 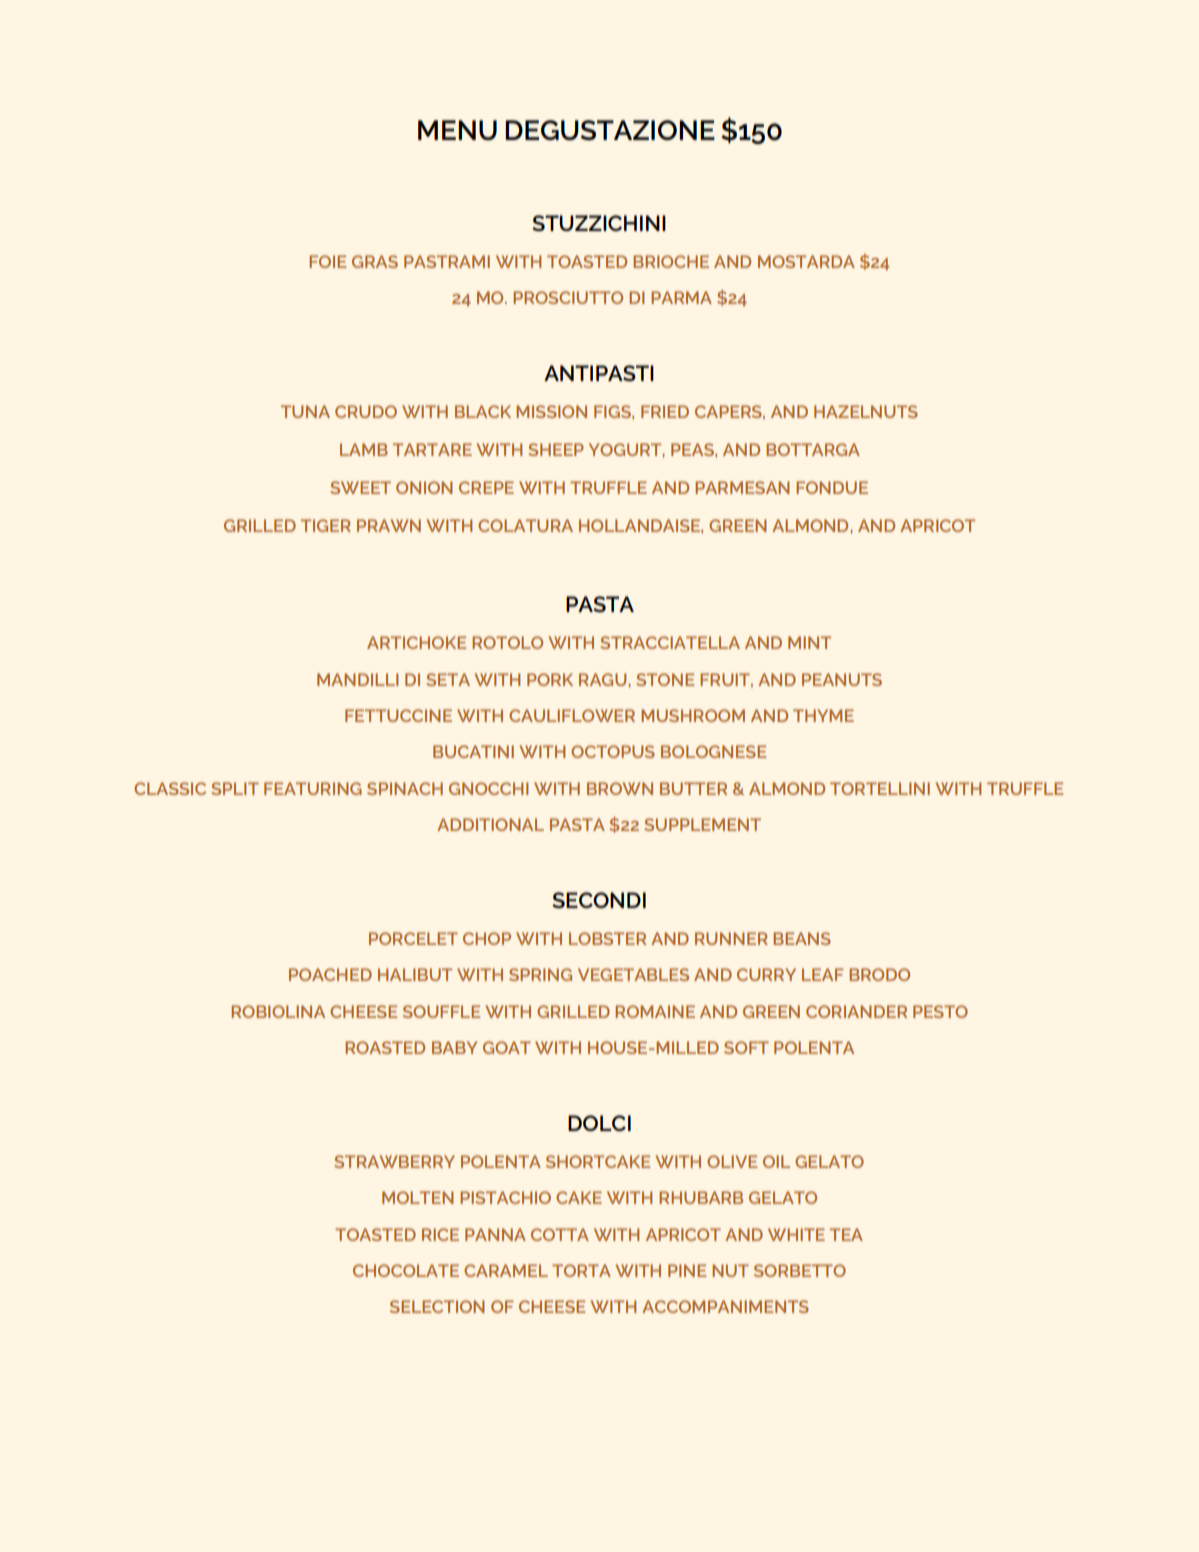 What do you see at coordinates (856, 1011) in the document?
I see `CORIANDER` at bounding box center [856, 1011].
